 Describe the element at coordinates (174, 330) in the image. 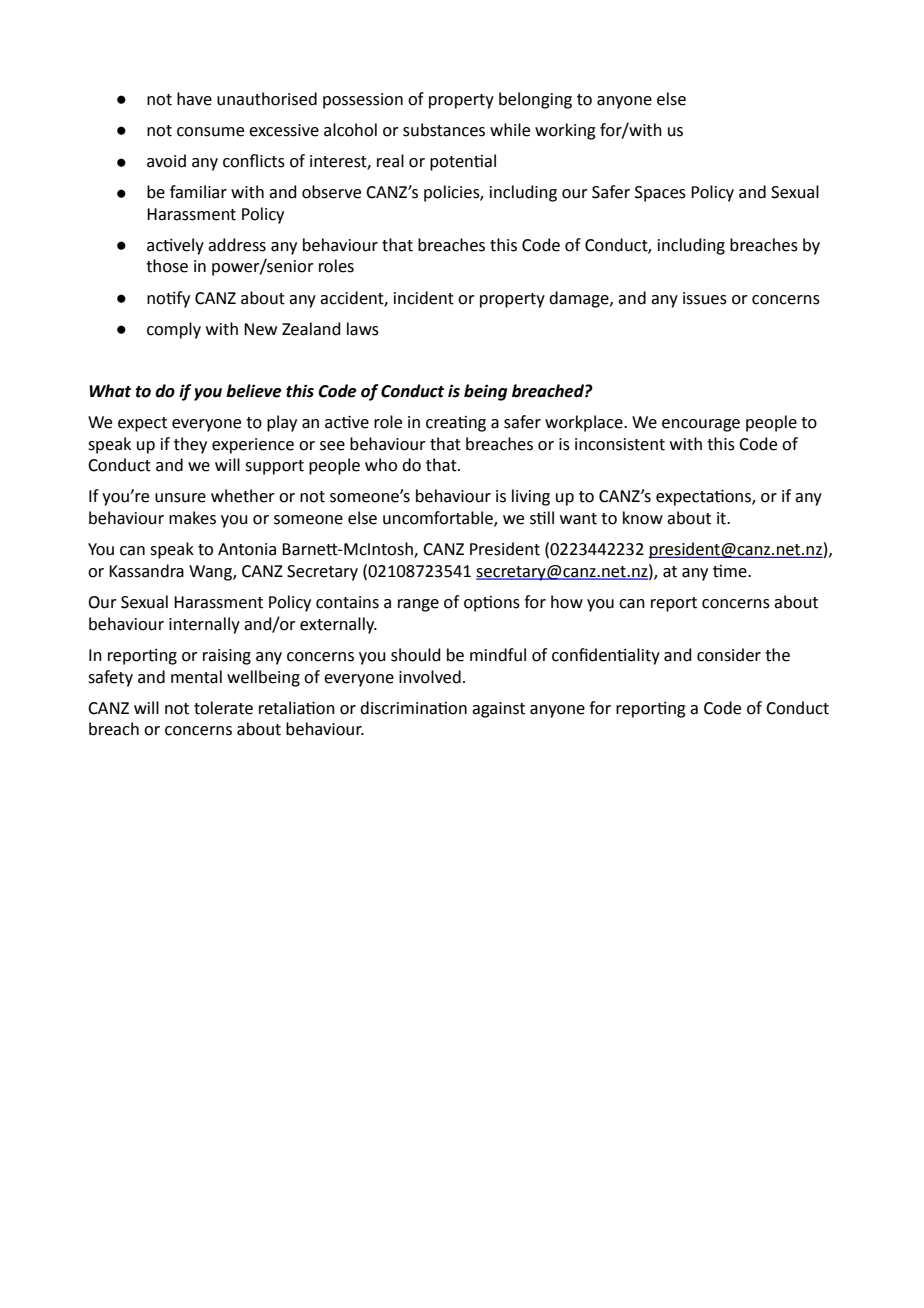

I see `comply` at that location.
